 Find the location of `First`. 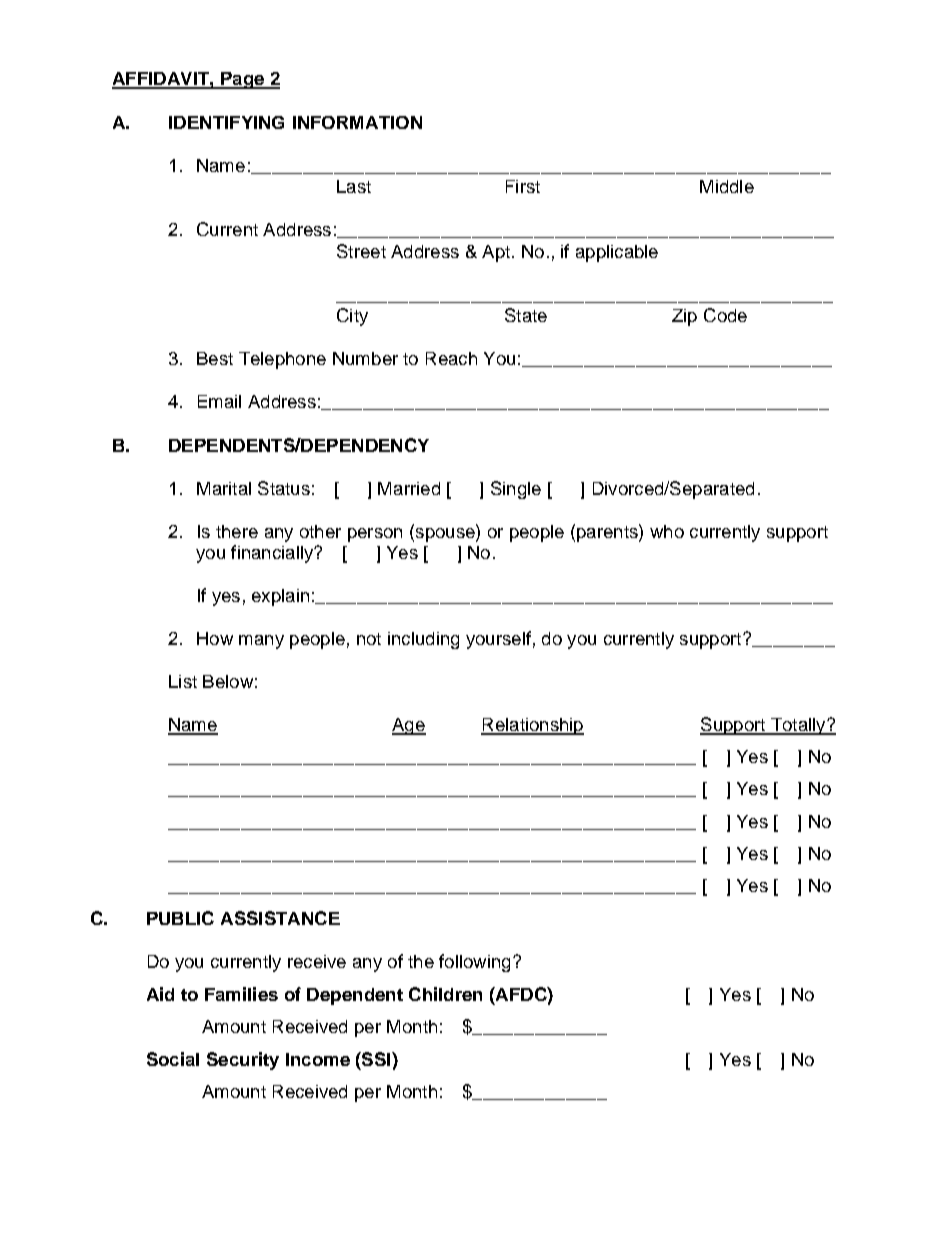

First is located at coordinates (523, 186).
